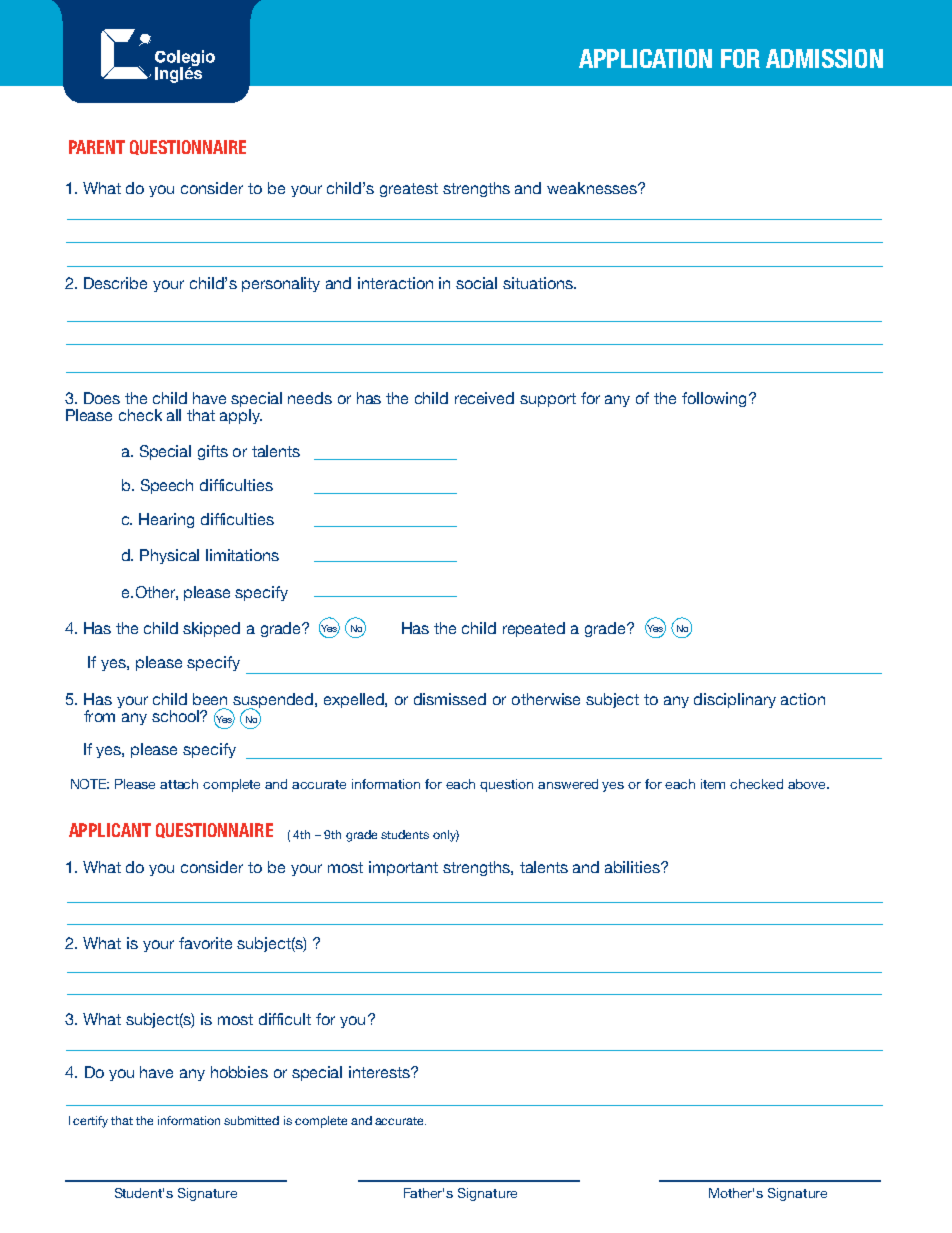 The image size is (952, 1233). Describe the element at coordinates (824, 58) in the image. I see `ADMISSION` at that location.
